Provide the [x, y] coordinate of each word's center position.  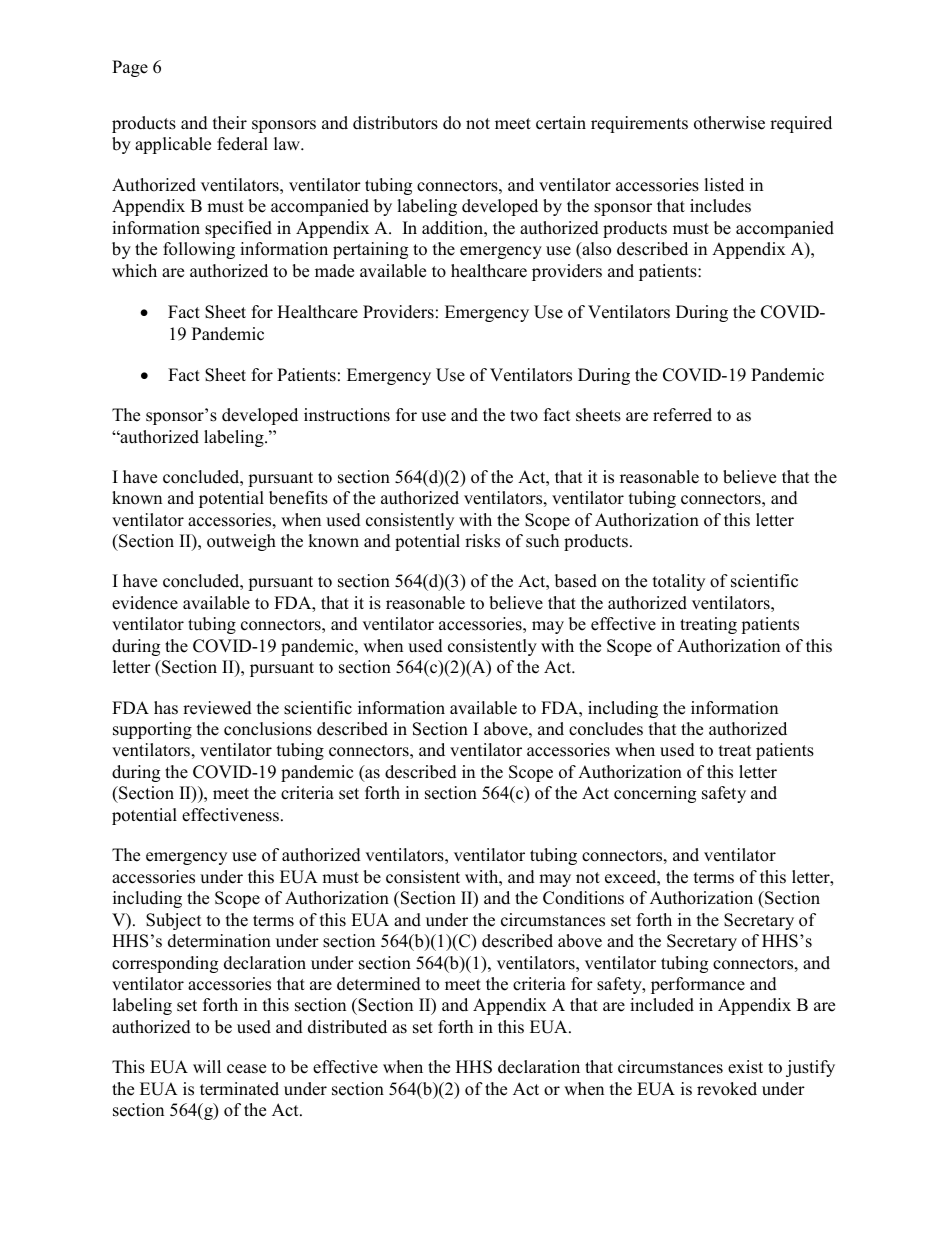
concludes [606, 729]
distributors [395, 123]
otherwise [729, 123]
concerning [655, 794]
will [207, 1066]
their [230, 123]
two [524, 416]
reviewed [217, 708]
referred [682, 415]
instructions [347, 415]
